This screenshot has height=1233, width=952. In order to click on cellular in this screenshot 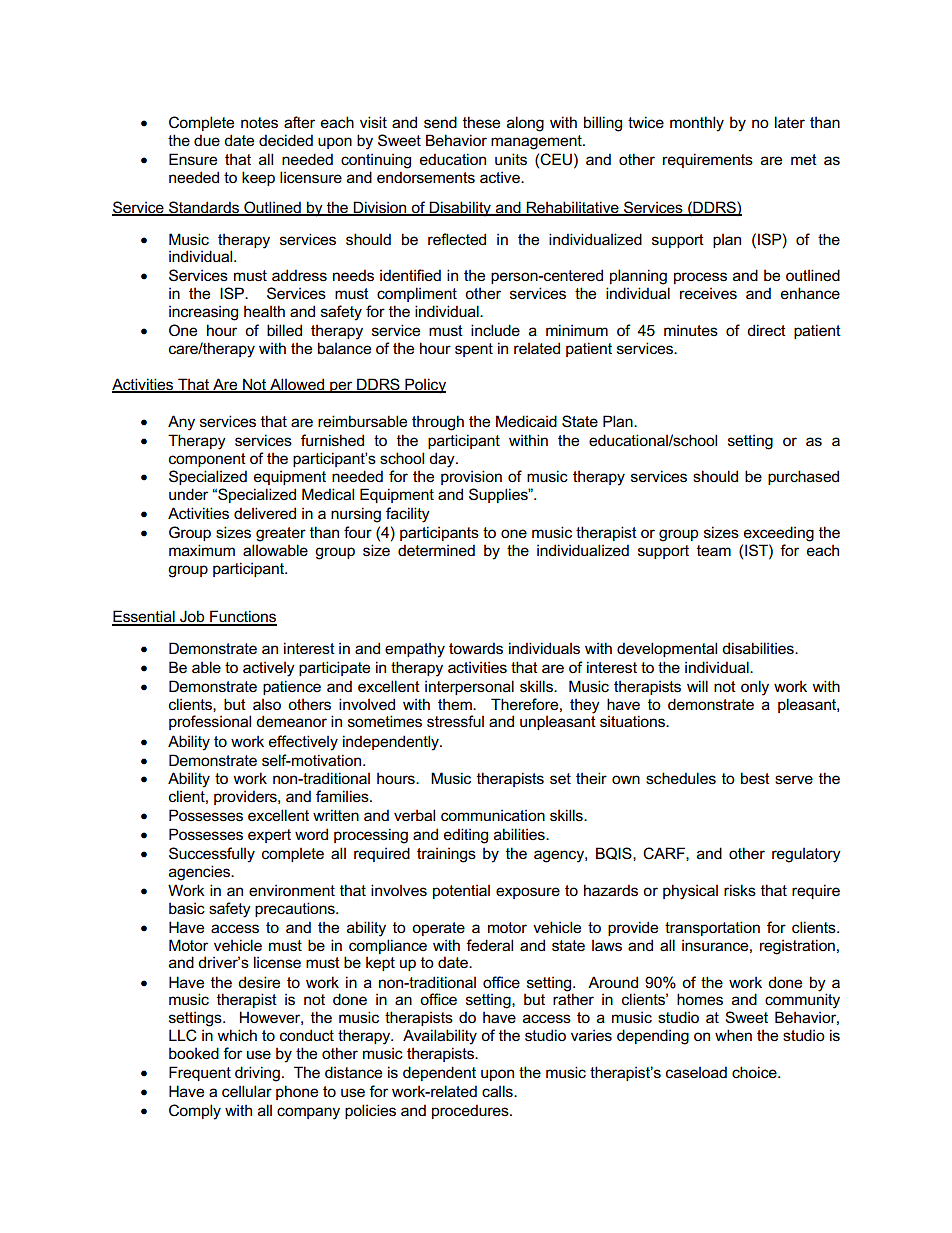, I will do `click(247, 1091)`.
